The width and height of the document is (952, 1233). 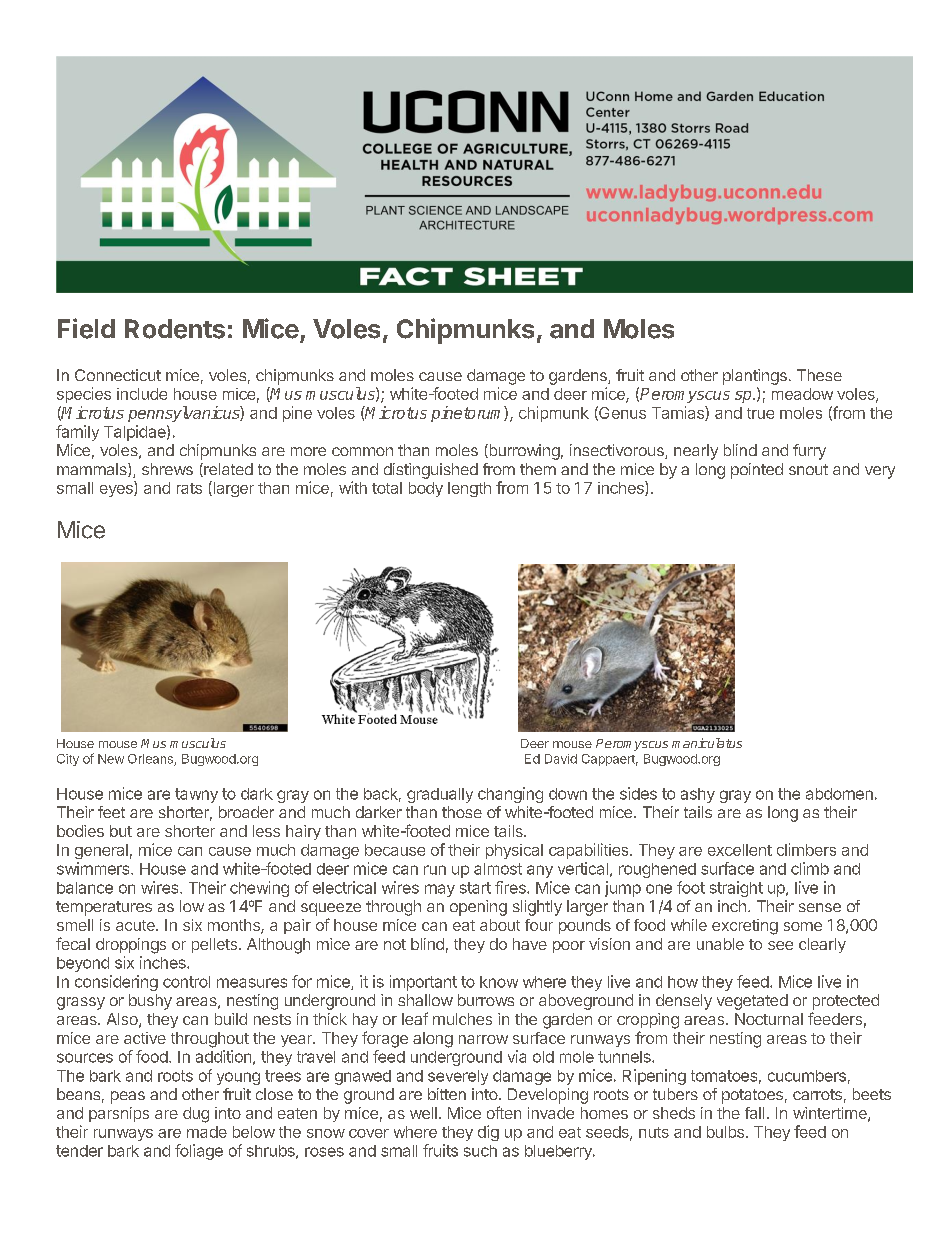 What do you see at coordinates (839, 794) in the document?
I see `abdomen` at bounding box center [839, 794].
